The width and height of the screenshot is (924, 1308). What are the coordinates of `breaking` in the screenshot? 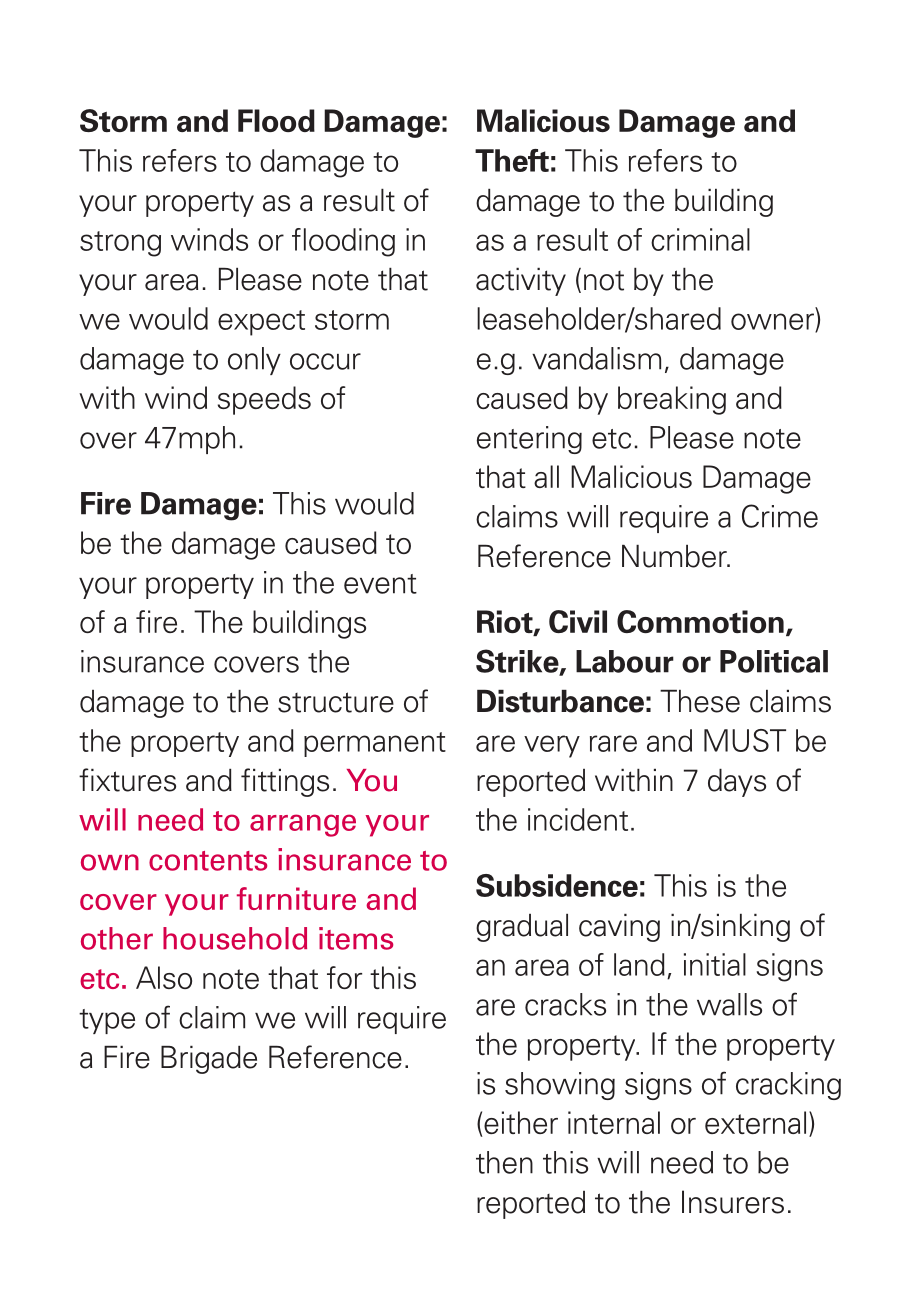 It's located at (672, 400).
